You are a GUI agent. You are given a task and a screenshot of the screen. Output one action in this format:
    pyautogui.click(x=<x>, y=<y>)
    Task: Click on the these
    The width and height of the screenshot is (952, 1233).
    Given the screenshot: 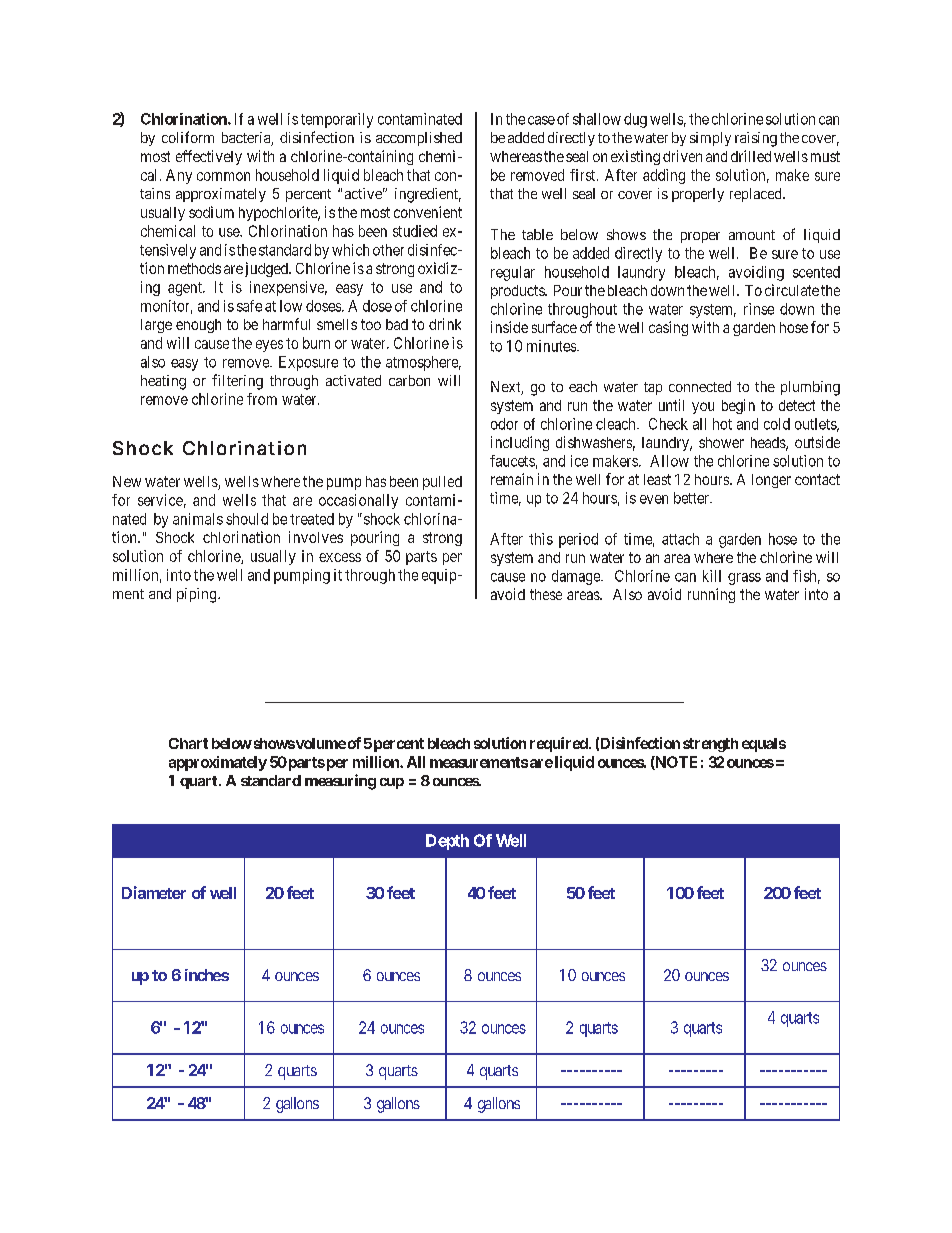 What is the action you would take?
    pyautogui.click(x=546, y=594)
